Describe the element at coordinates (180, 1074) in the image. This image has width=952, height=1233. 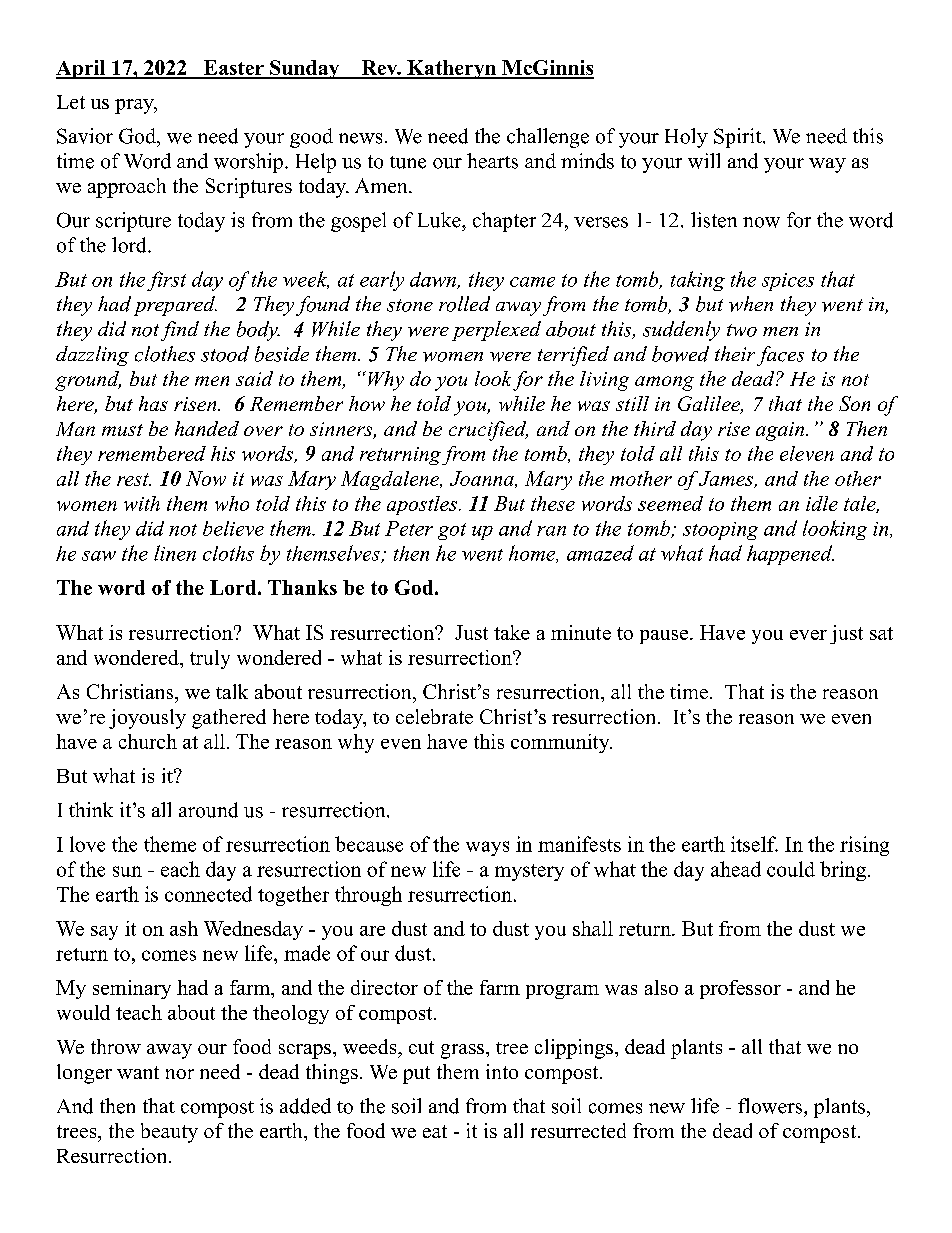
I see `nor` at that location.
